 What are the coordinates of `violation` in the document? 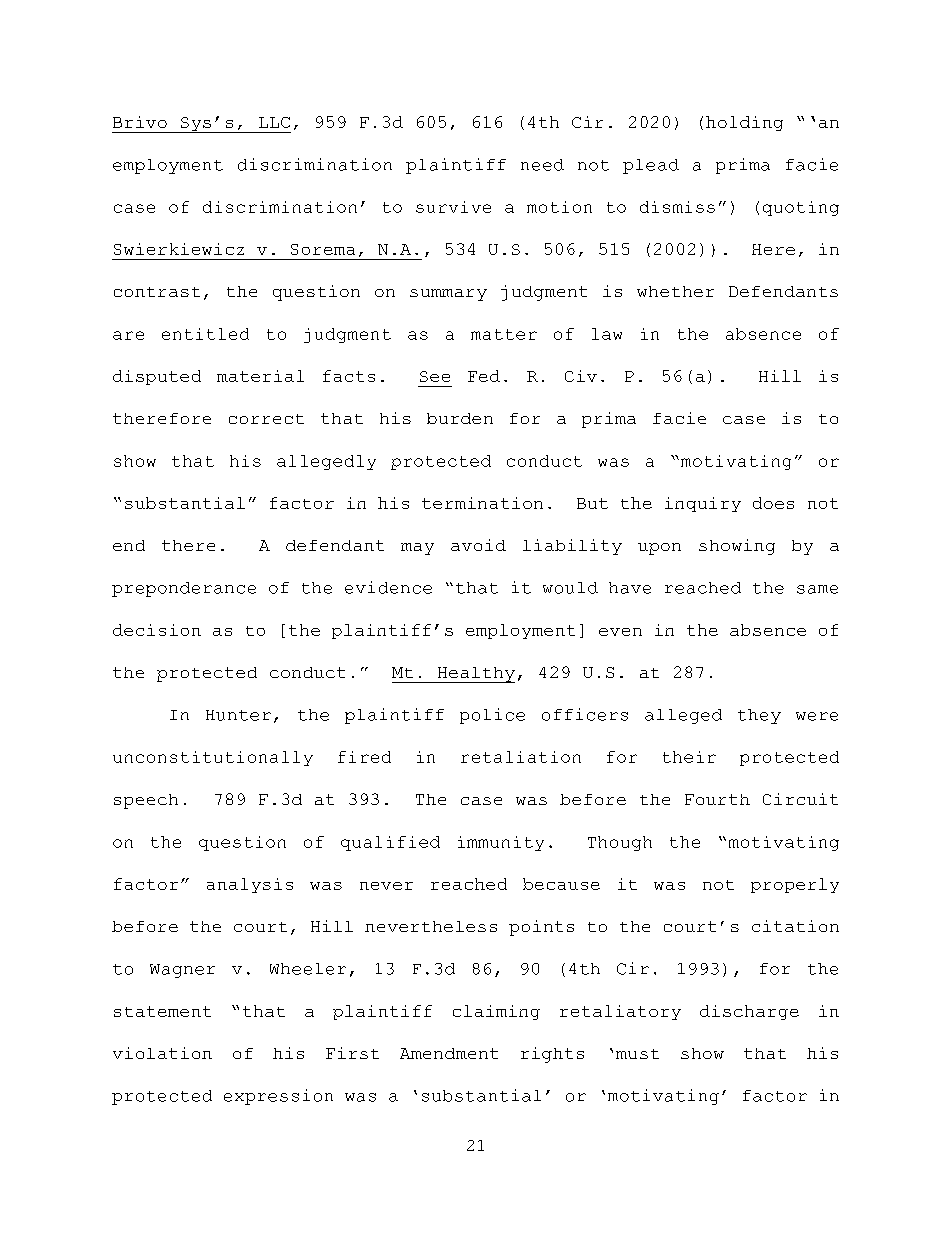 It's located at (162, 1053).
